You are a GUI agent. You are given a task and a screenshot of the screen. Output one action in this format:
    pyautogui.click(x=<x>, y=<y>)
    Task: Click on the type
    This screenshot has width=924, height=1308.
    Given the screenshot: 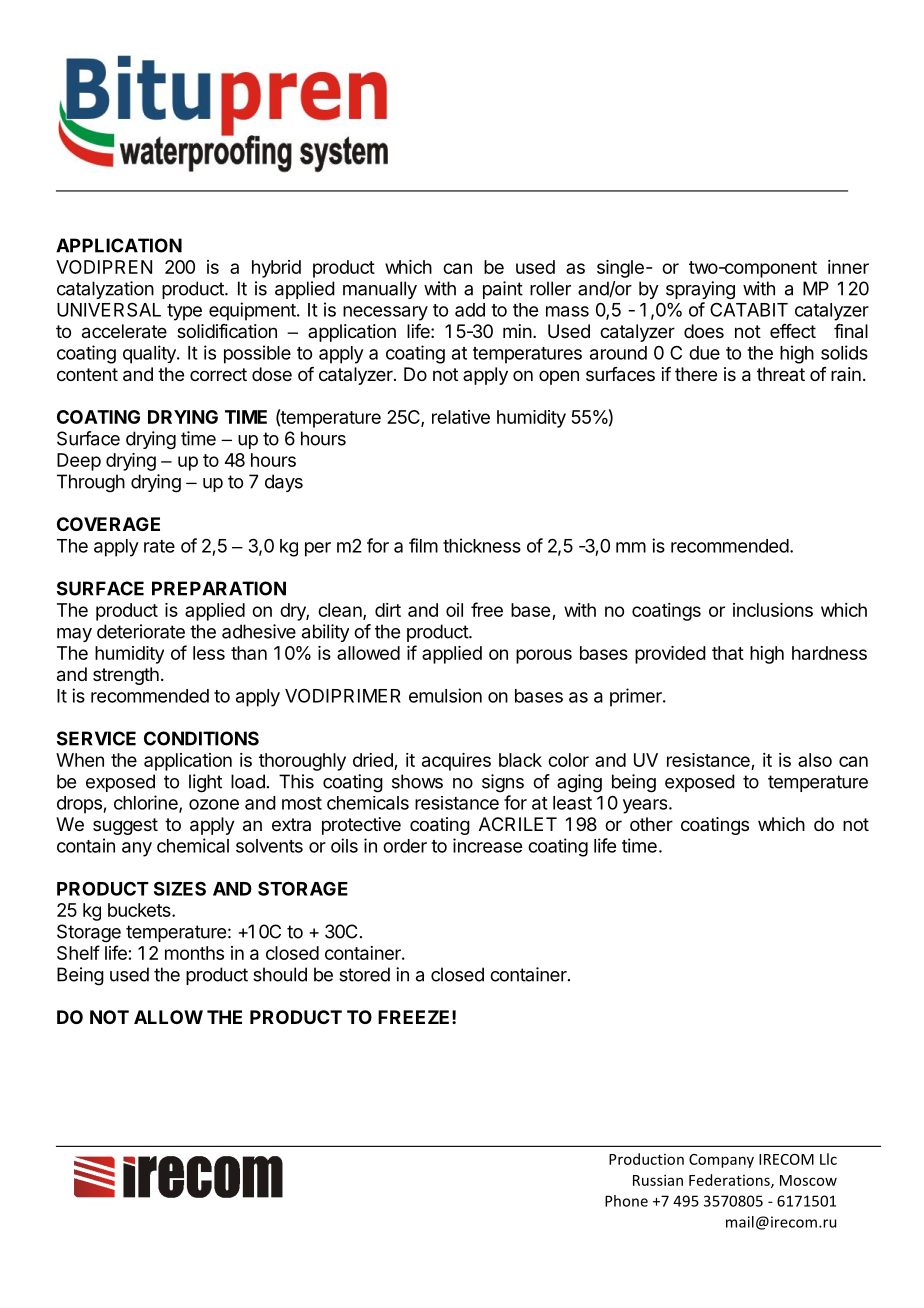 What is the action you would take?
    pyautogui.click(x=184, y=312)
